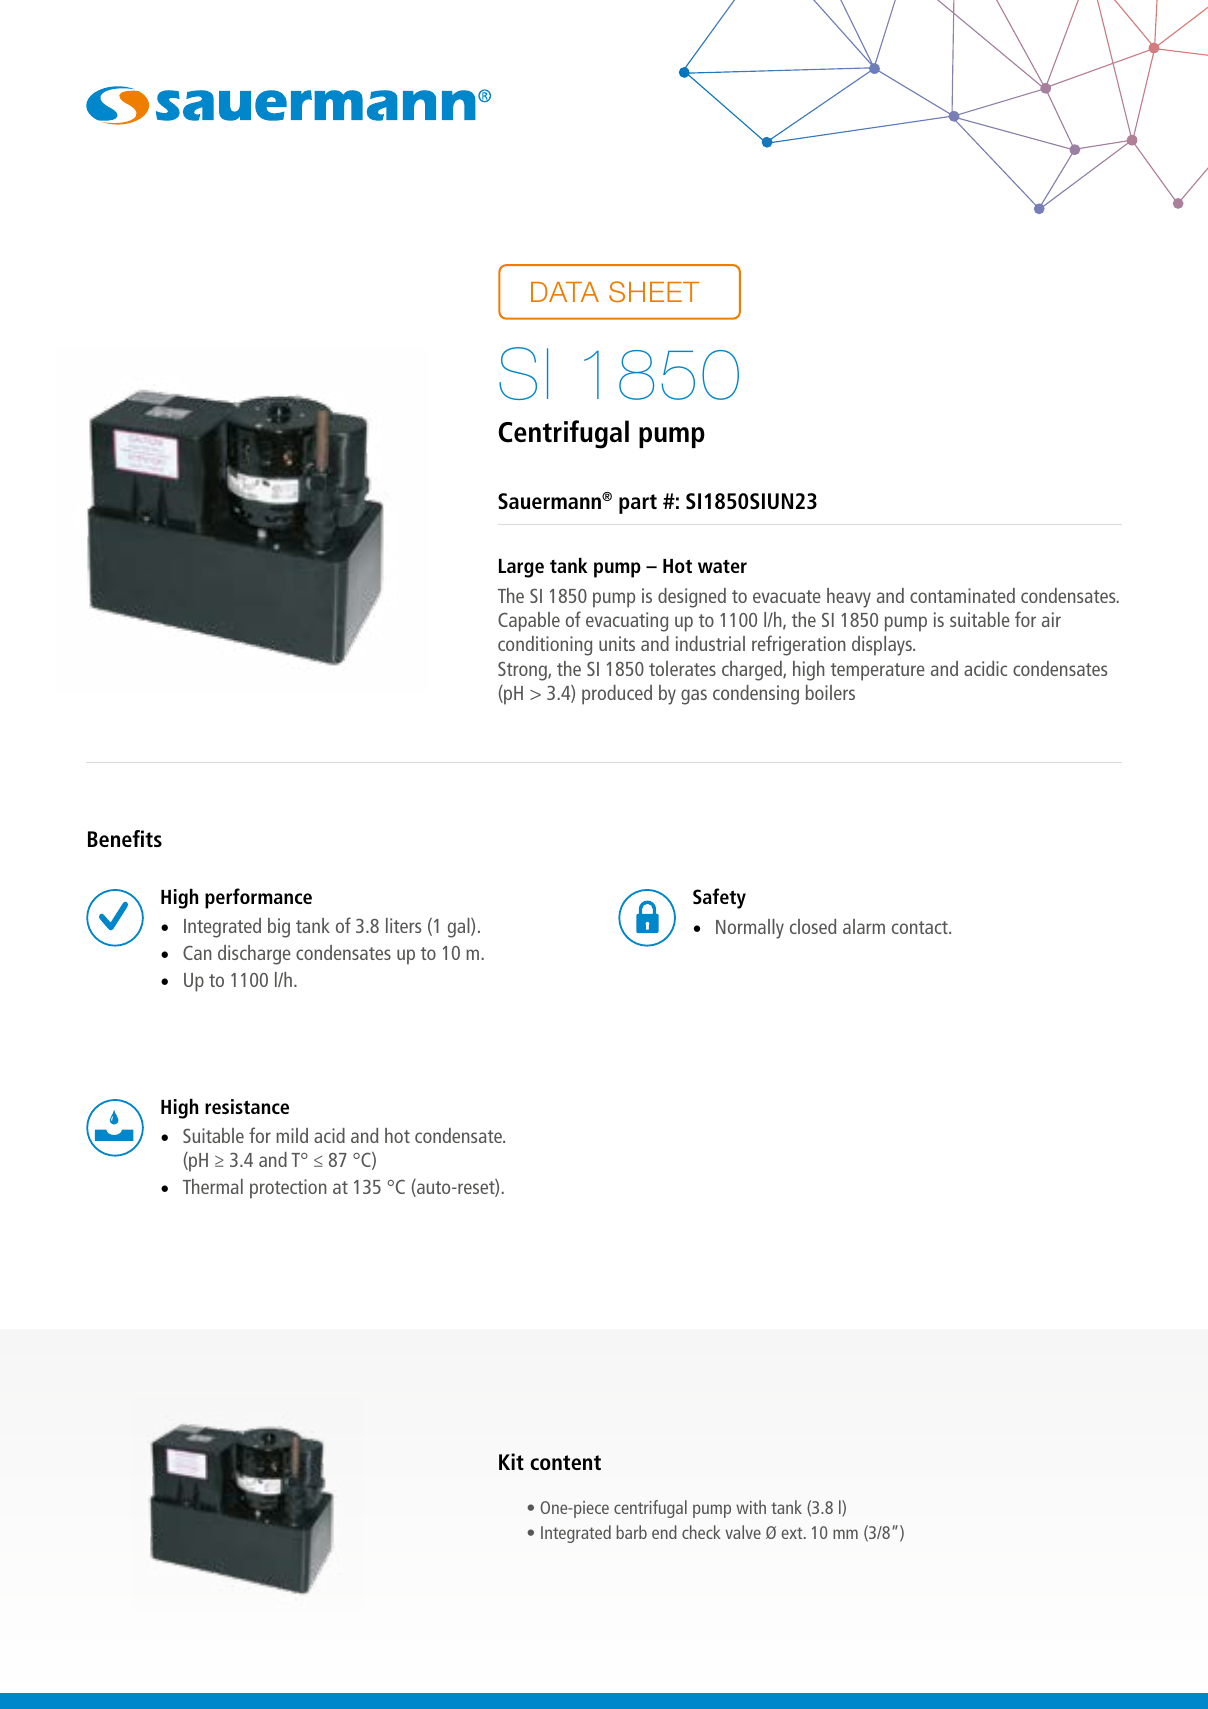  I want to click on produced, so click(617, 695).
